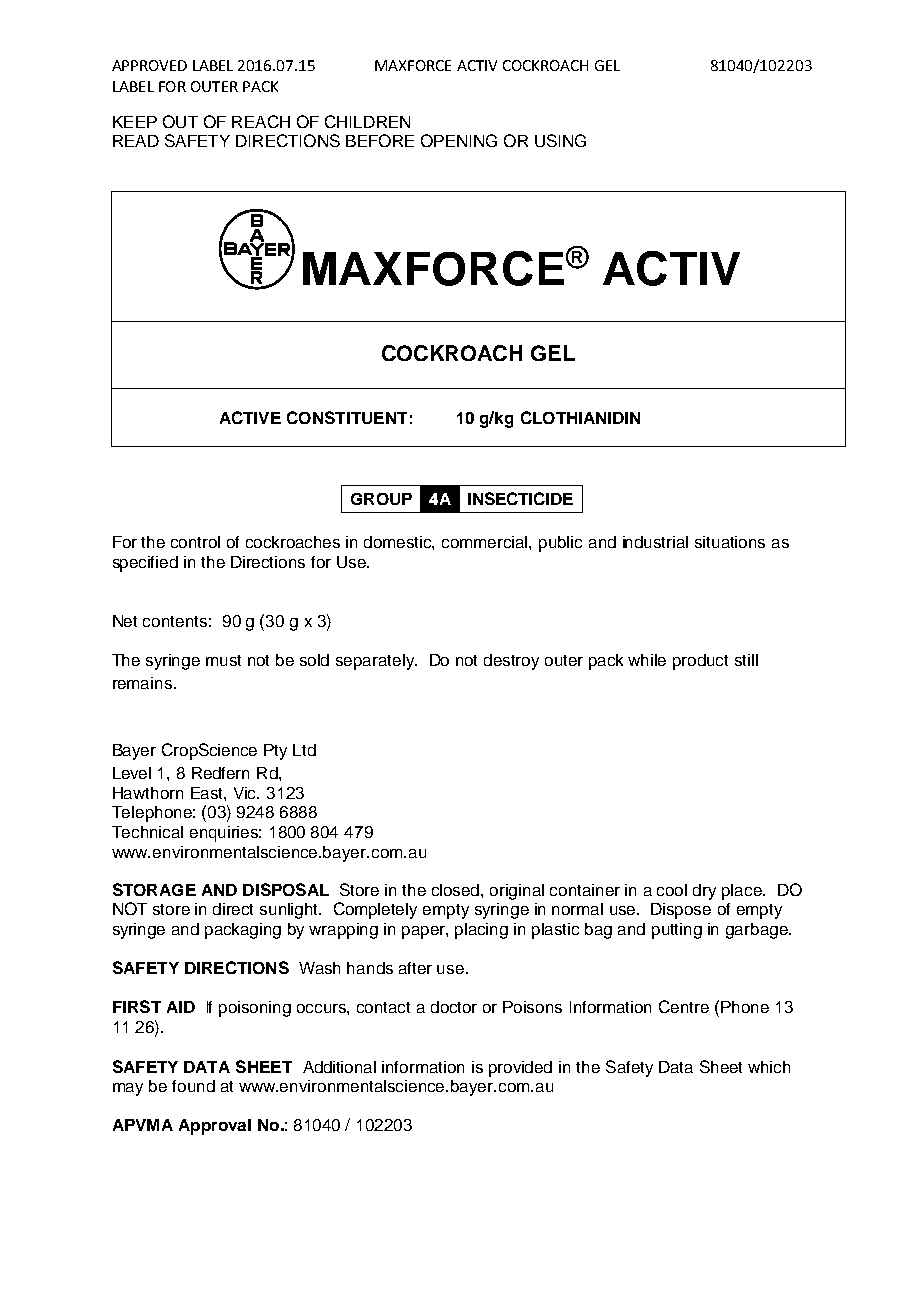 The width and height of the screenshot is (924, 1308). What do you see at coordinates (459, 140) in the screenshot?
I see `OPENING` at bounding box center [459, 140].
